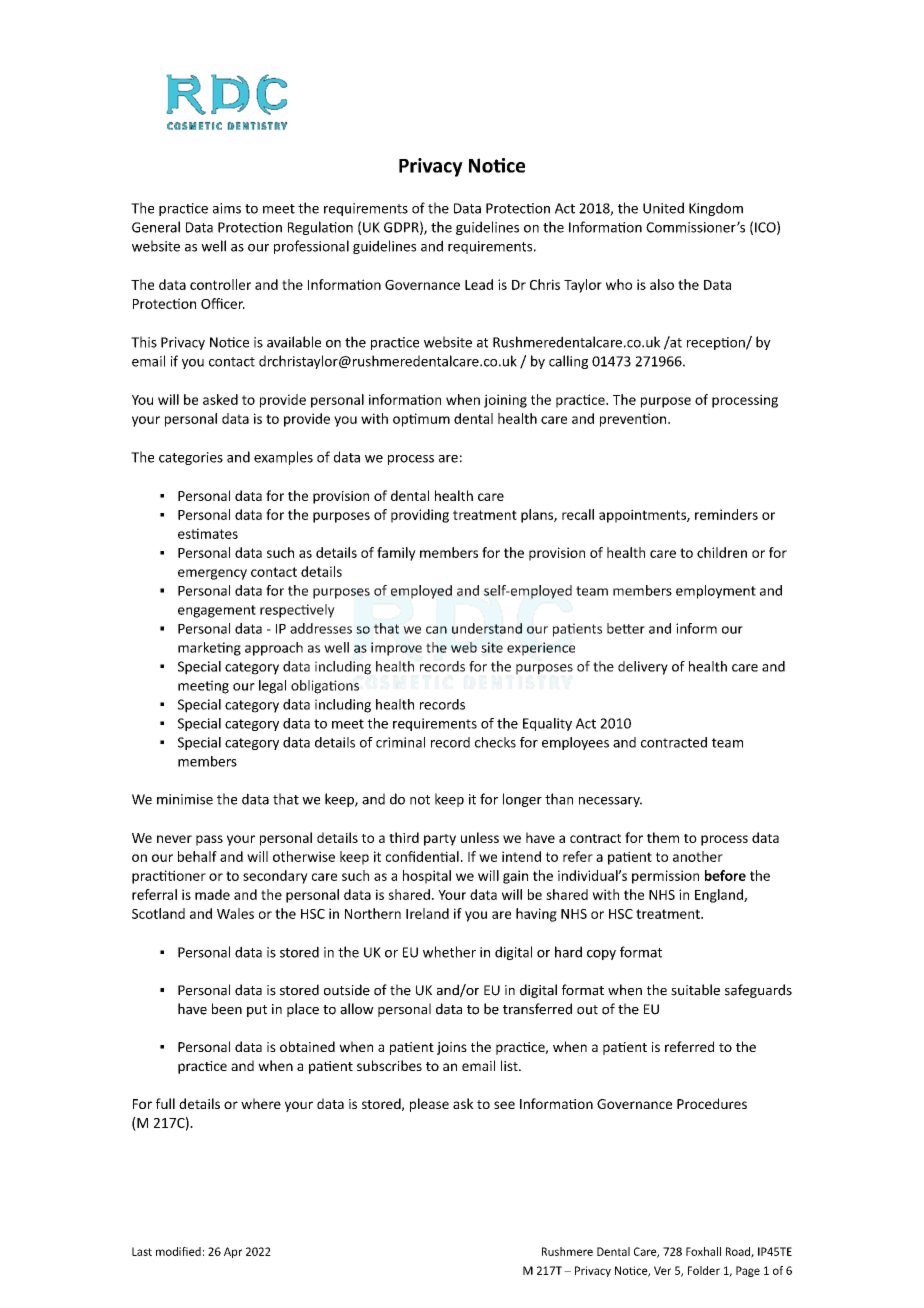 The height and width of the screenshot is (1308, 924). What do you see at coordinates (479, 284) in the screenshot?
I see `Lead` at bounding box center [479, 284].
